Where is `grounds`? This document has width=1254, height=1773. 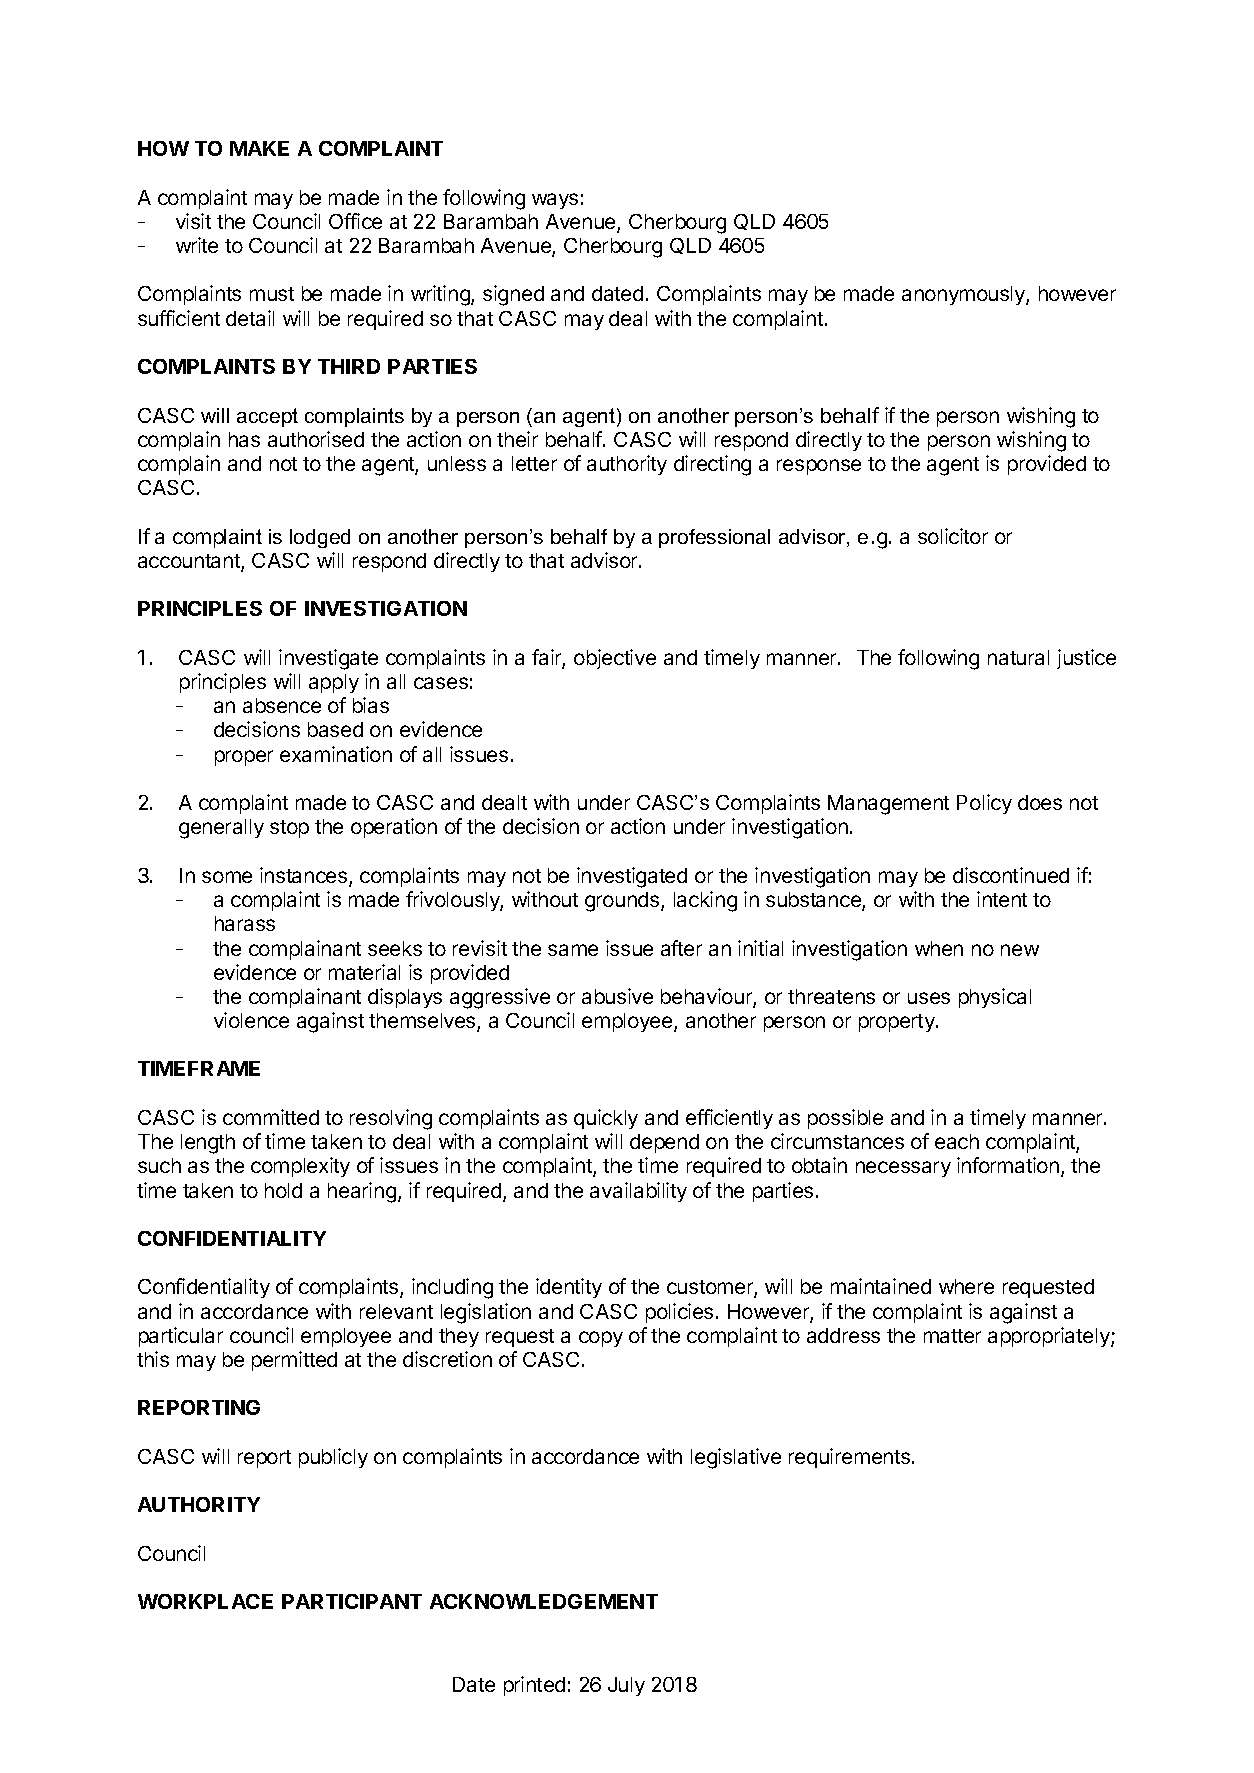
grounds is located at coordinates (623, 902).
